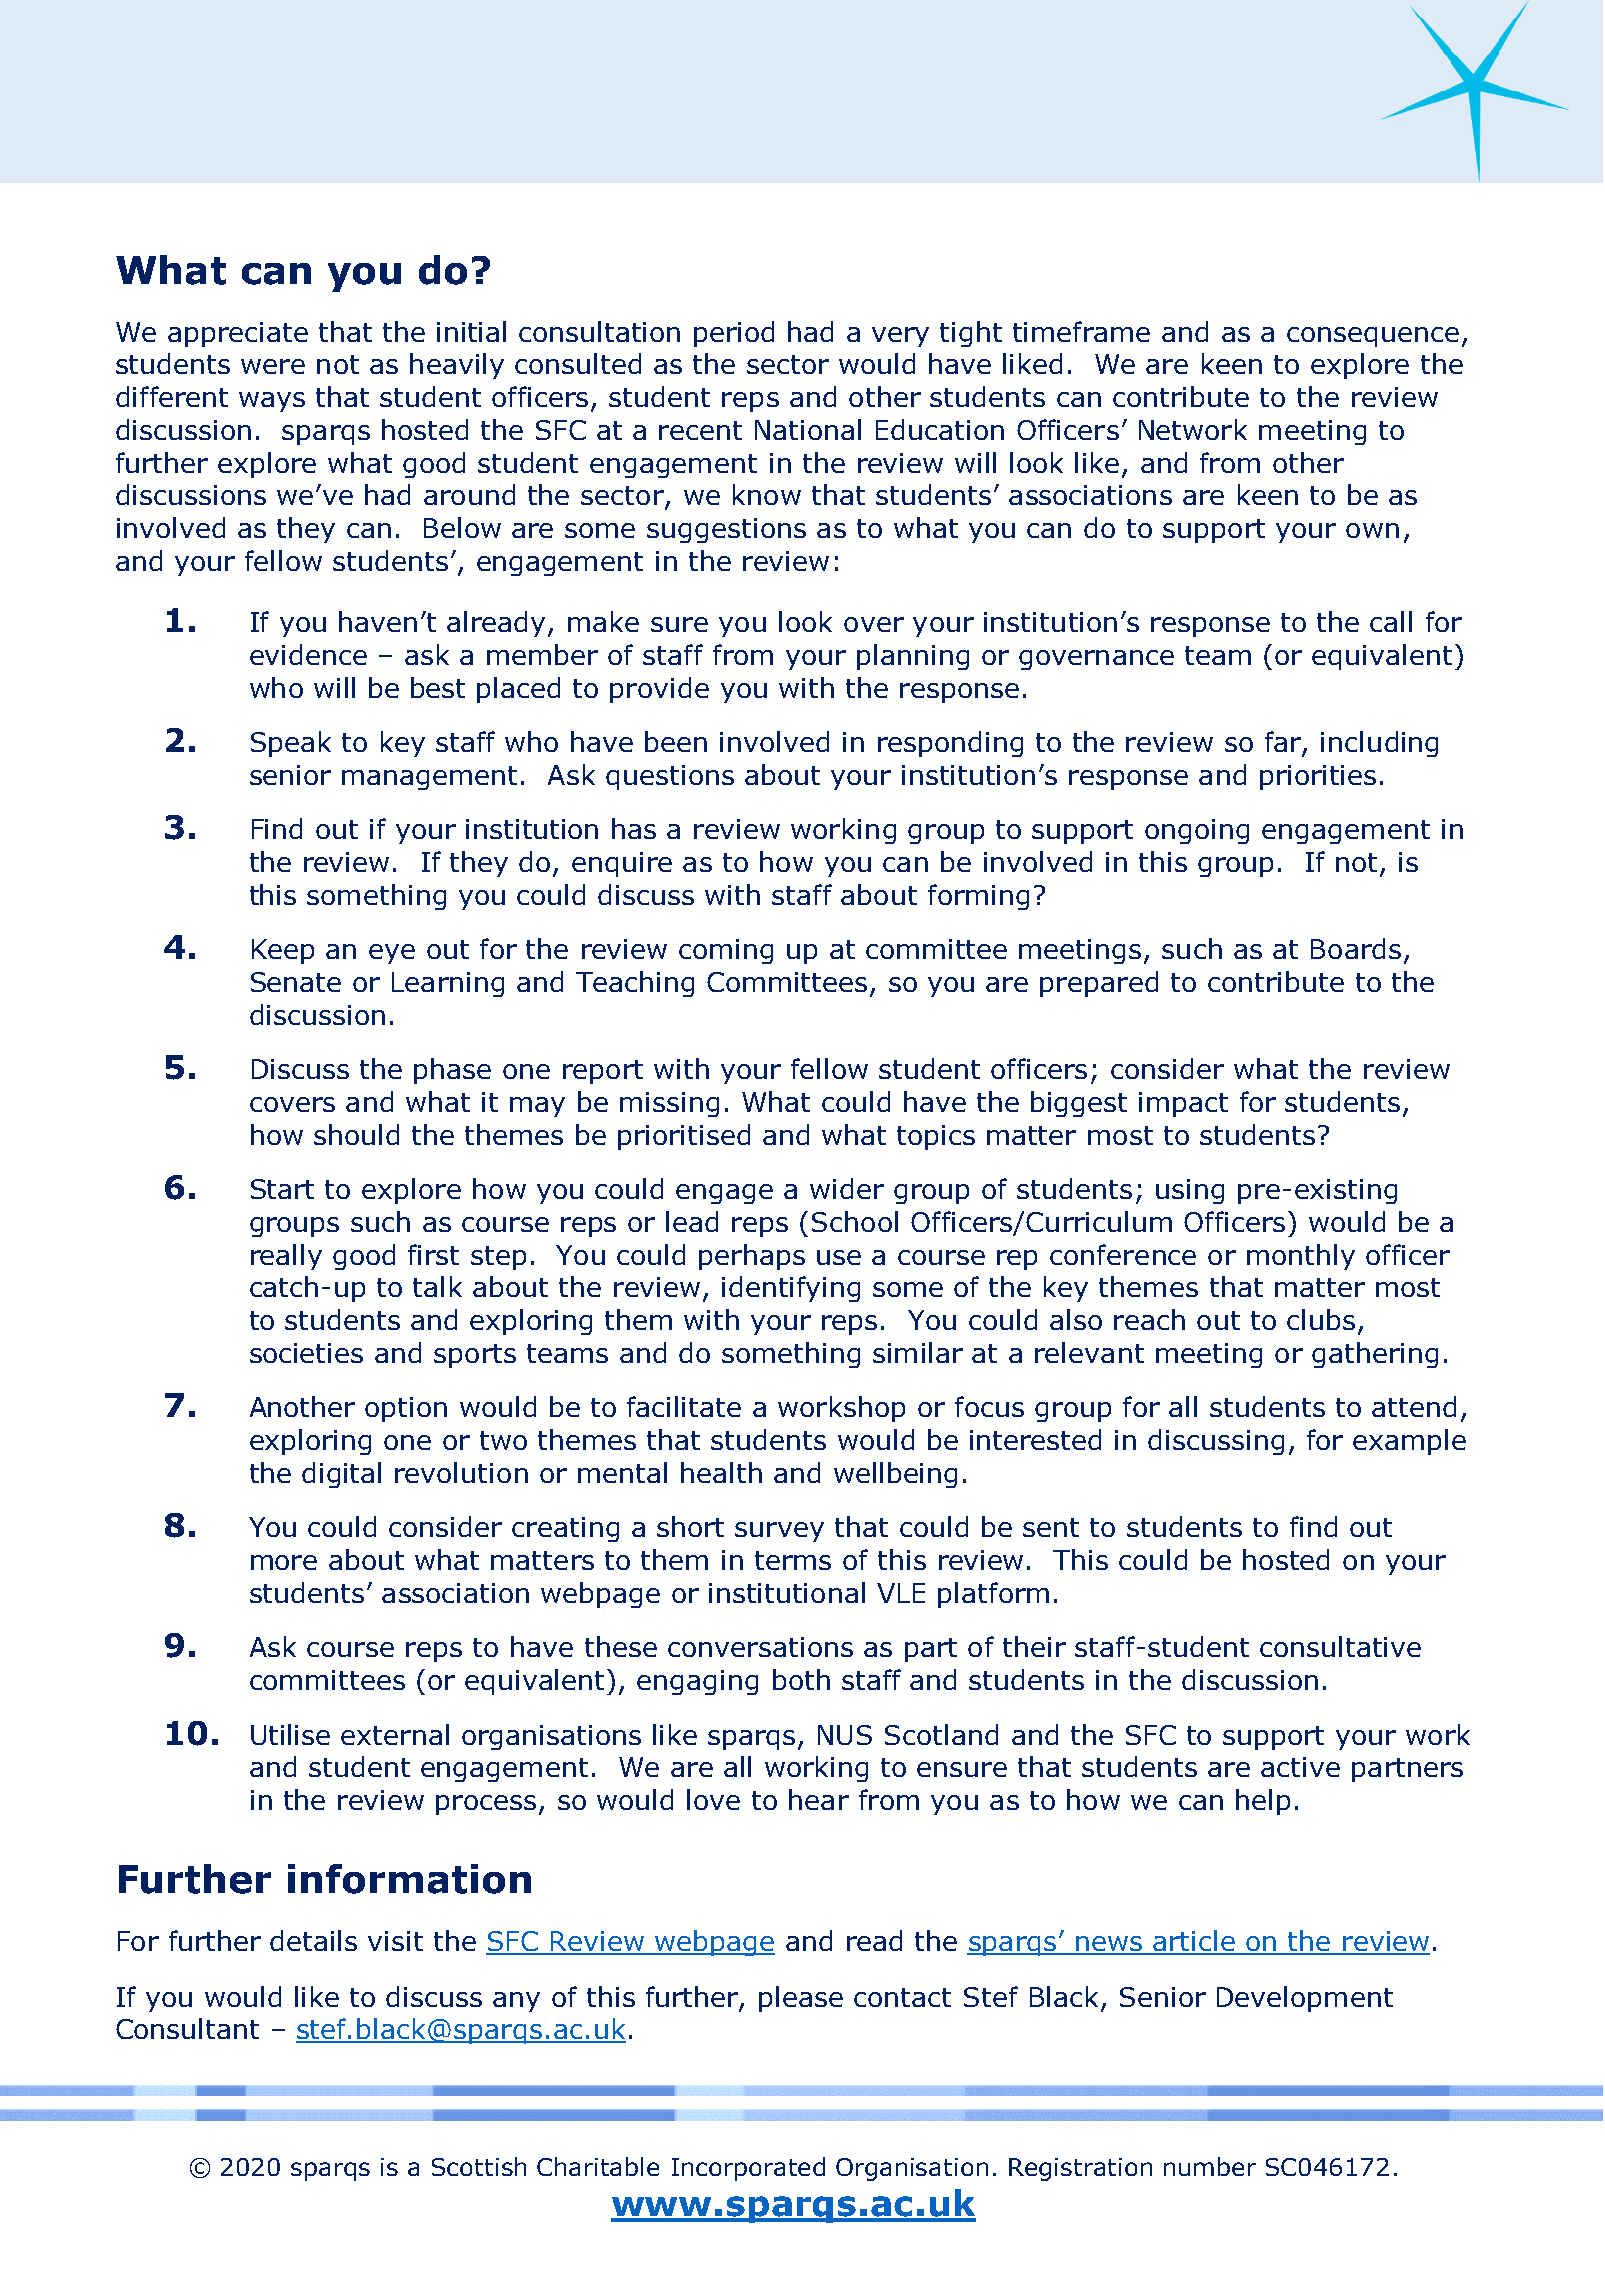  Describe the element at coordinates (284, 1562) in the document. I see `more` at that location.
